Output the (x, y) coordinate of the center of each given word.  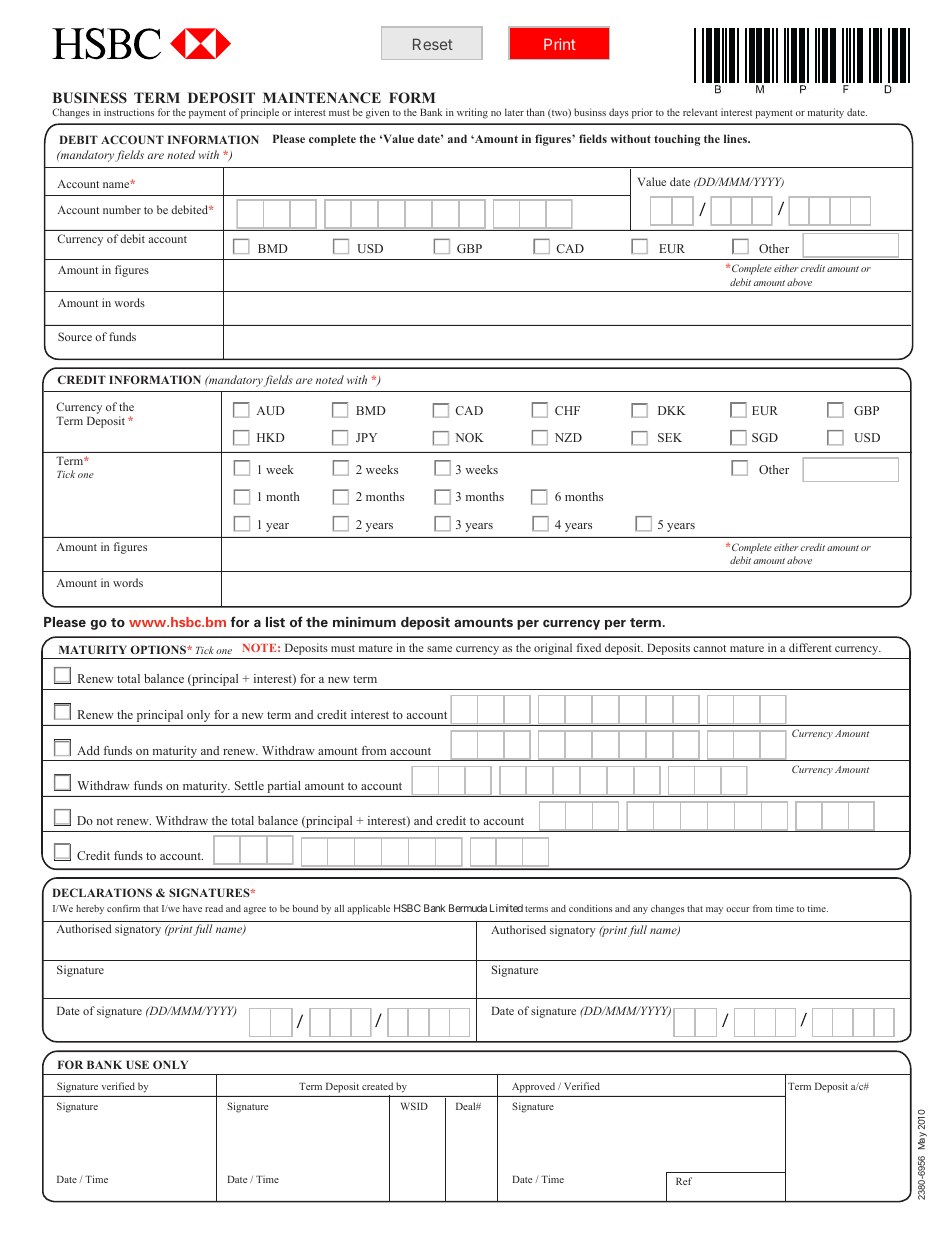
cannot (709, 648)
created (377, 1086)
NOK (469, 437)
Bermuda (468, 908)
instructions (129, 112)
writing (472, 113)
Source (75, 336)
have (192, 908)
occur (738, 909)
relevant (700, 112)
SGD (765, 437)
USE (137, 1064)
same (439, 649)
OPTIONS (159, 649)
